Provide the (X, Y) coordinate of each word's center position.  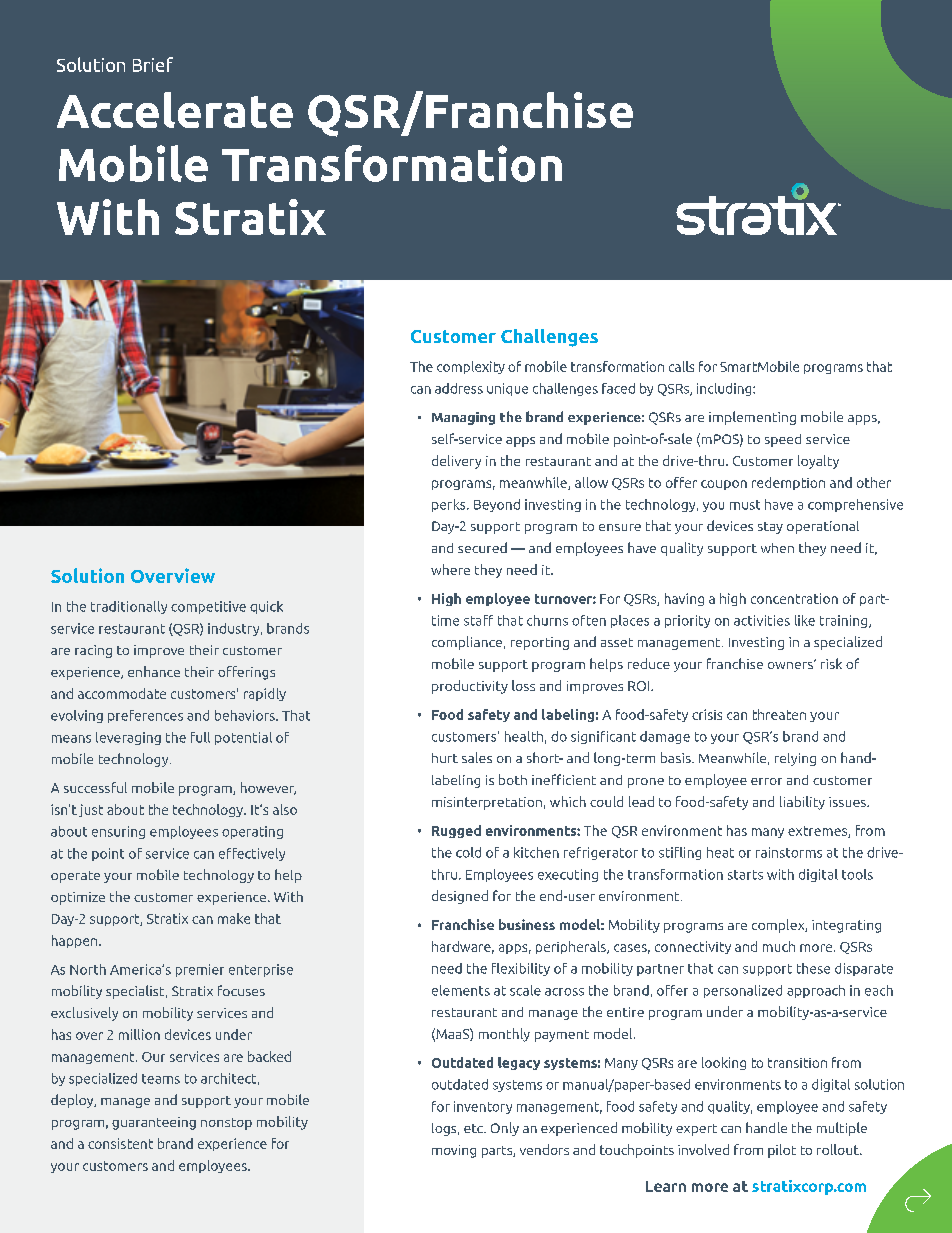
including (725, 389)
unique (507, 389)
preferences (145, 716)
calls (681, 366)
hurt (445, 758)
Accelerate (175, 110)
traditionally (129, 607)
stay (770, 528)
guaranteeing (154, 1123)
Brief (153, 64)
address (459, 388)
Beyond (497, 505)
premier (200, 970)
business (527, 924)
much (779, 946)
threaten (779, 714)
